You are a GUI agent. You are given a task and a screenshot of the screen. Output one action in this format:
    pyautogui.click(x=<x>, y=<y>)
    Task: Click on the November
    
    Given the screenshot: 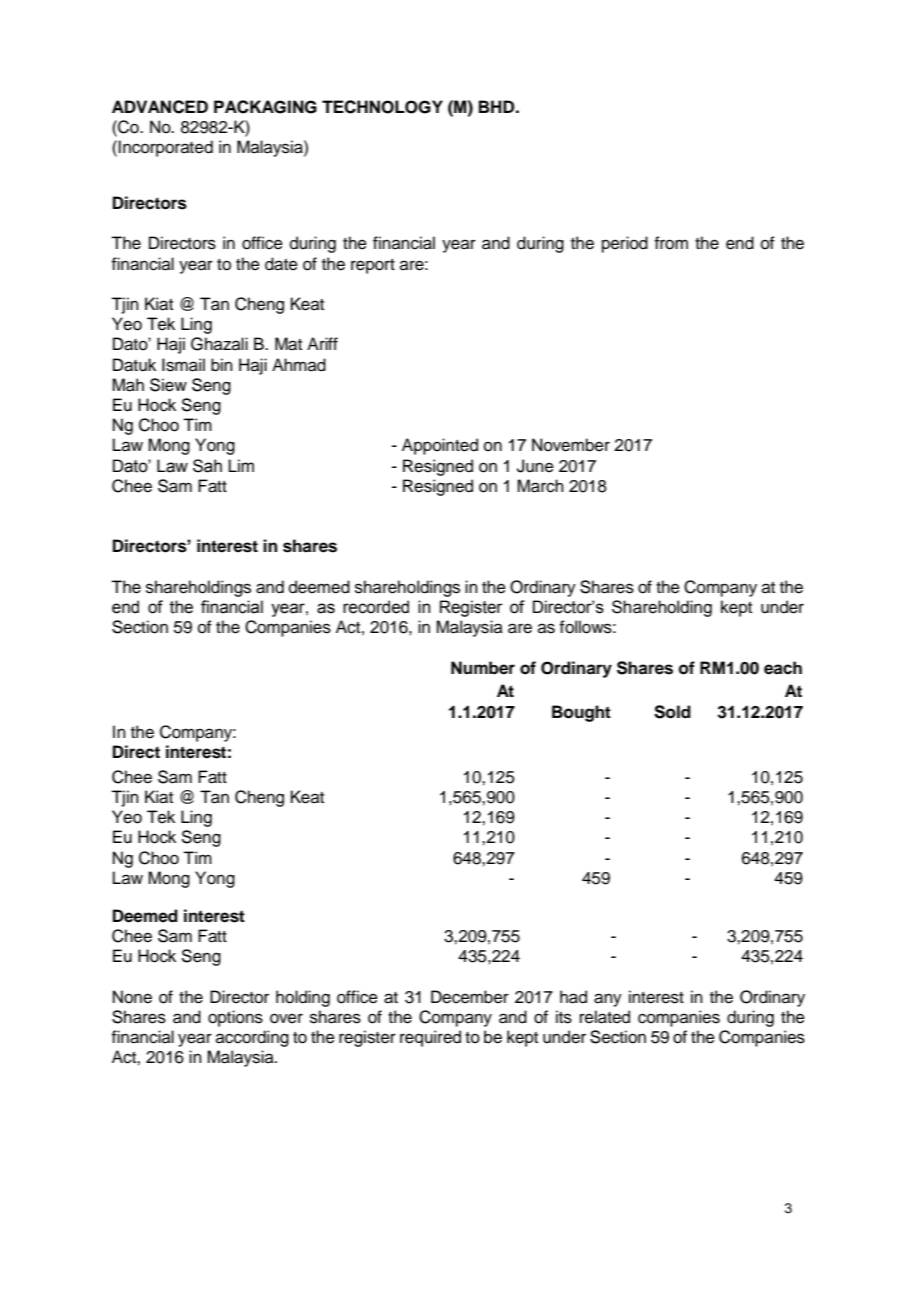 What is the action you would take?
    pyautogui.click(x=571, y=445)
